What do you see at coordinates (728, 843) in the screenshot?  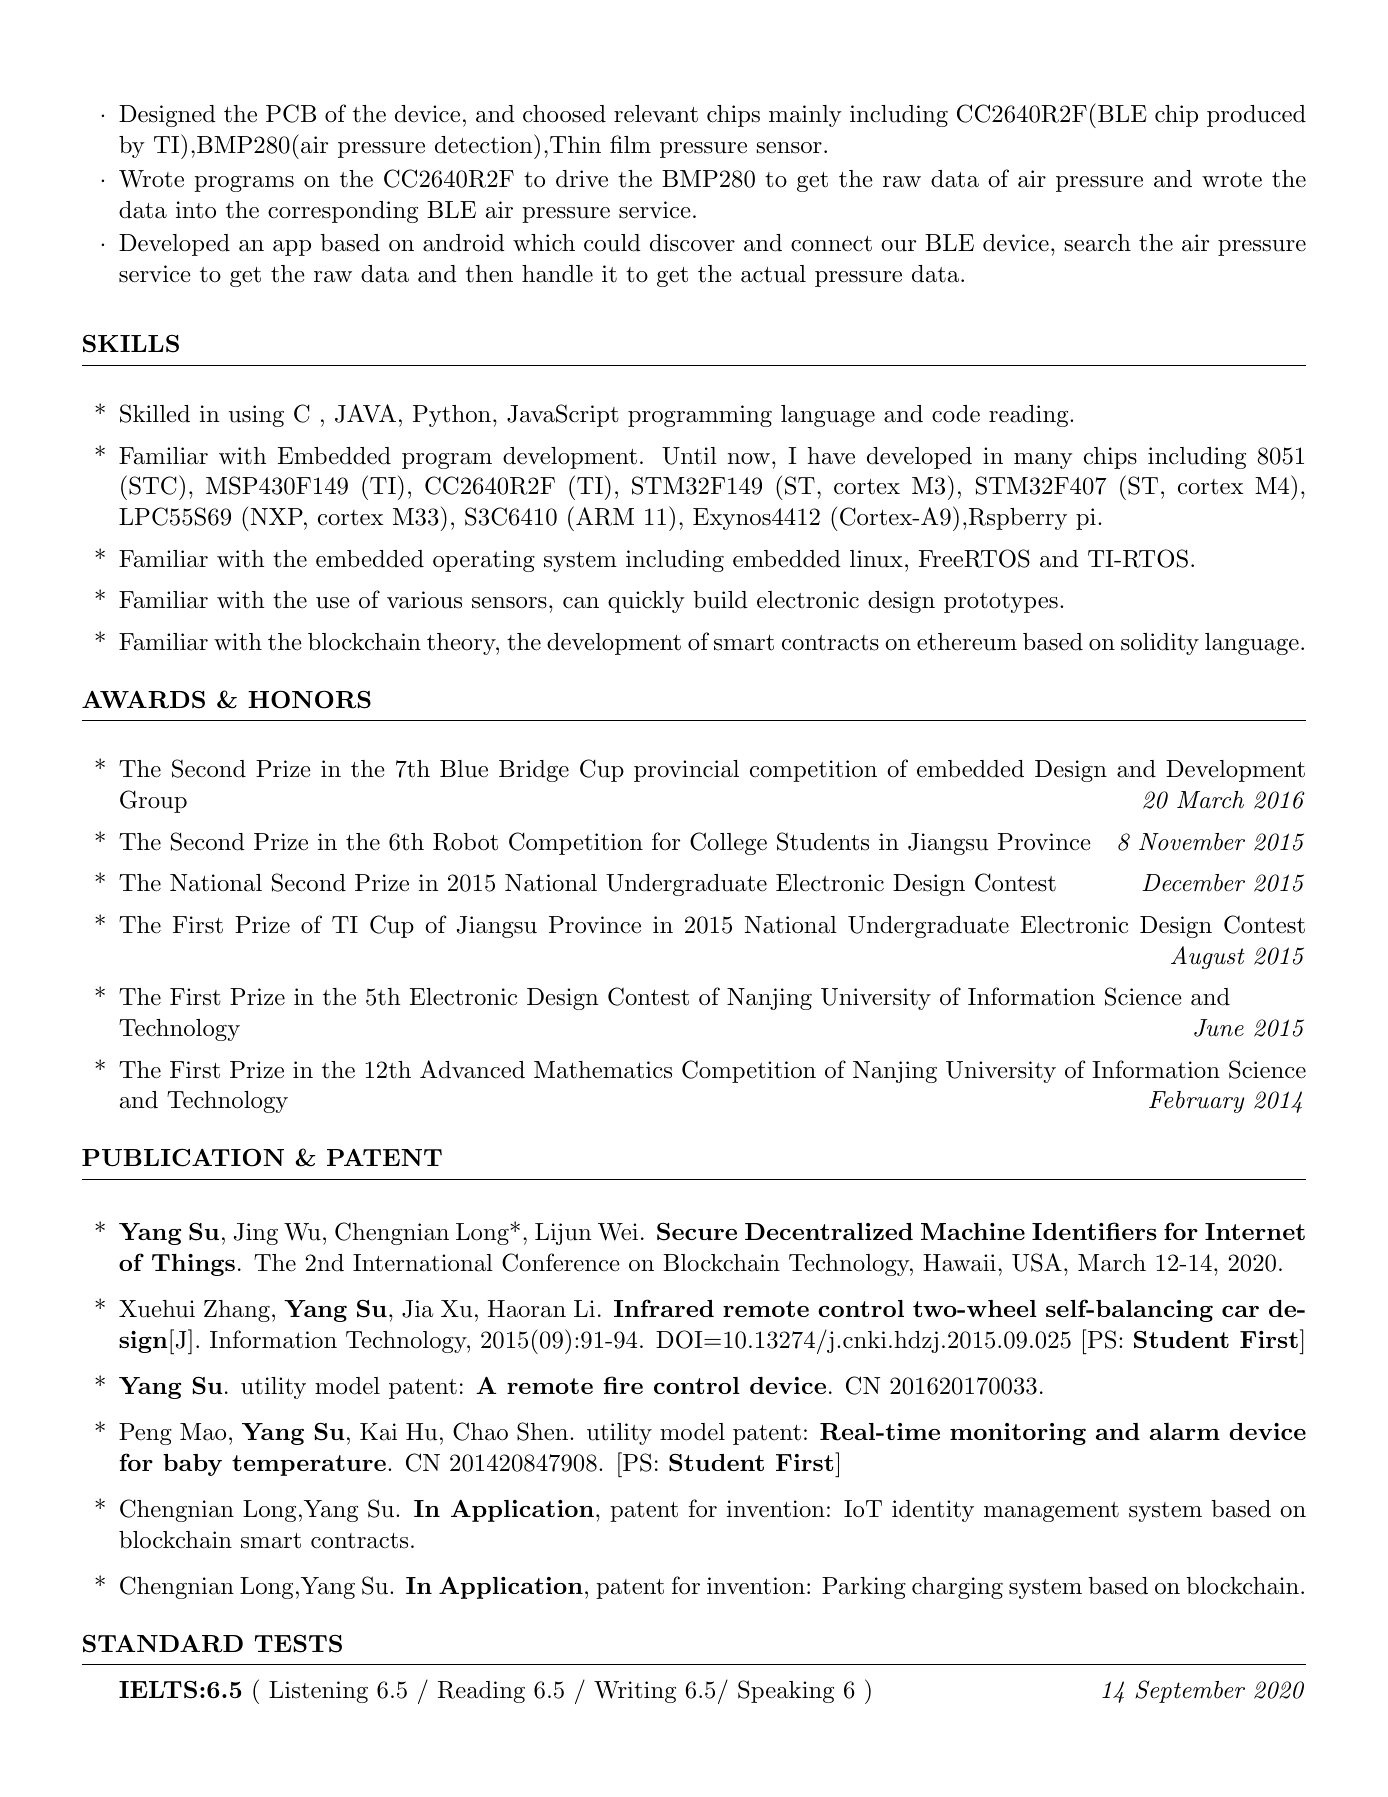 I see `College` at bounding box center [728, 843].
